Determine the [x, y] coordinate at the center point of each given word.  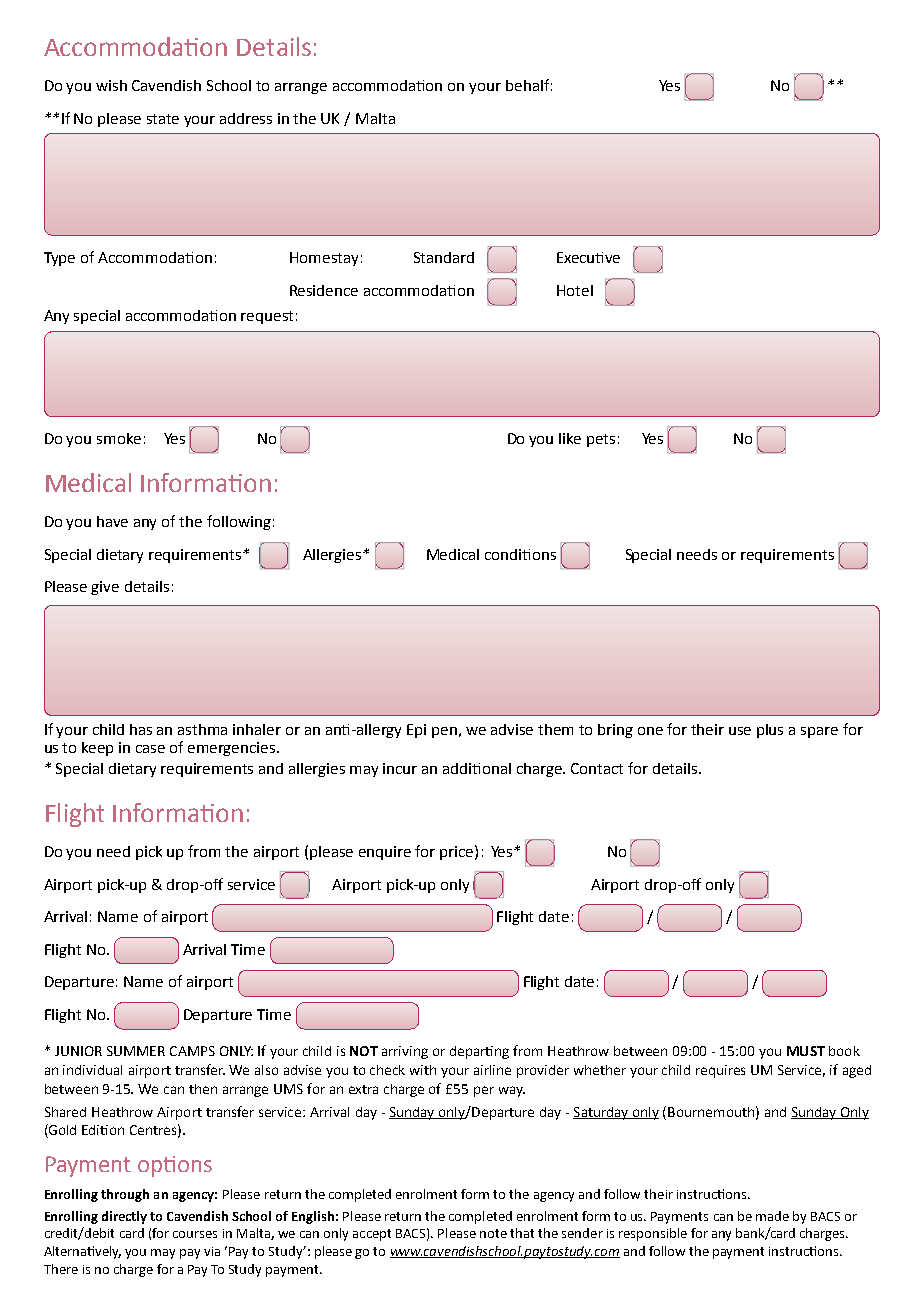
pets [601, 440]
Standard [444, 257]
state [163, 119]
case [150, 749]
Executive [588, 257]
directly [124, 1217]
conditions [520, 554]
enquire [385, 853]
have [112, 521]
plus [770, 731]
